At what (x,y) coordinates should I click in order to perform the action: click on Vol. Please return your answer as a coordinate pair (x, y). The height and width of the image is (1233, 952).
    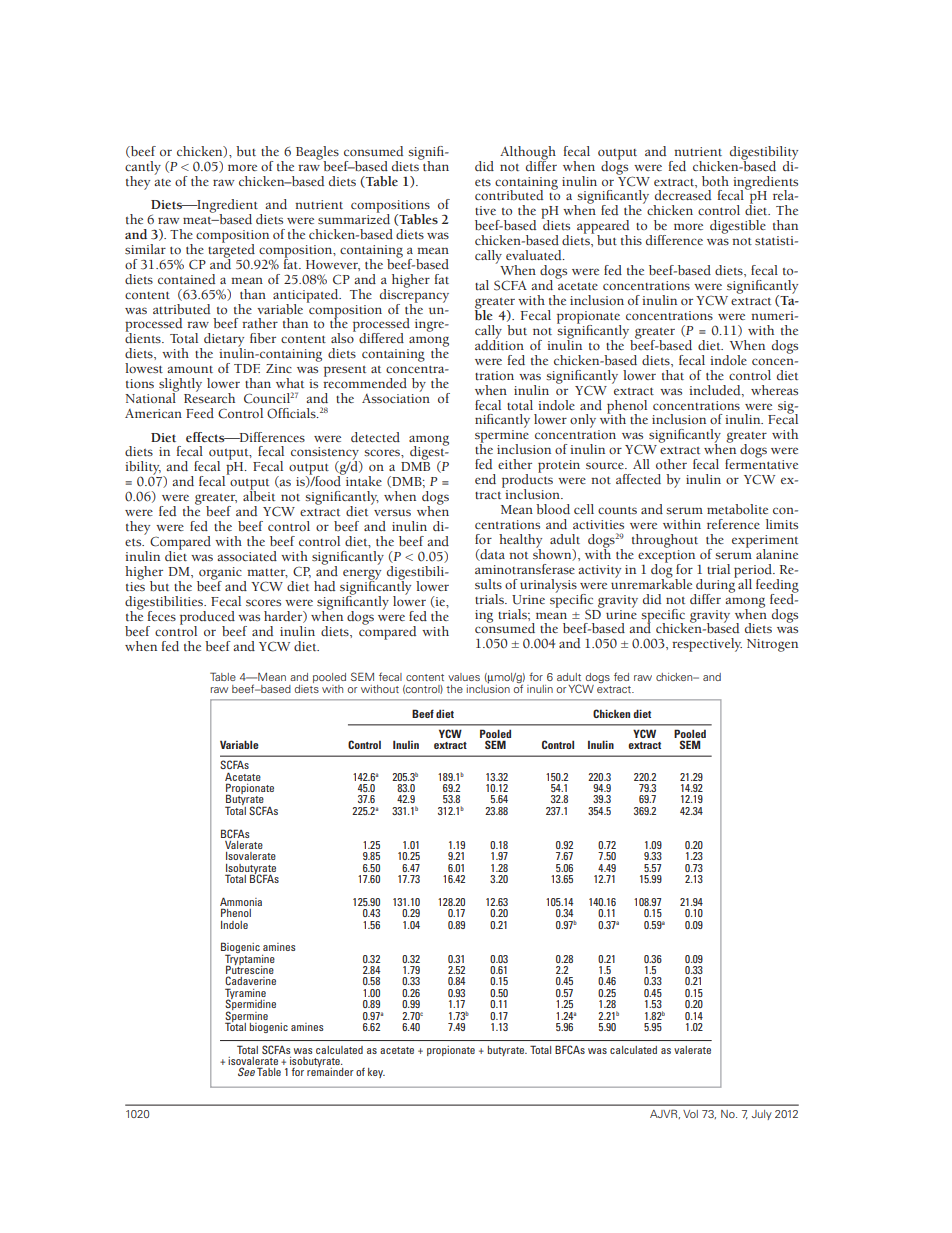
    Looking at the image, I should click on (690, 1114).
